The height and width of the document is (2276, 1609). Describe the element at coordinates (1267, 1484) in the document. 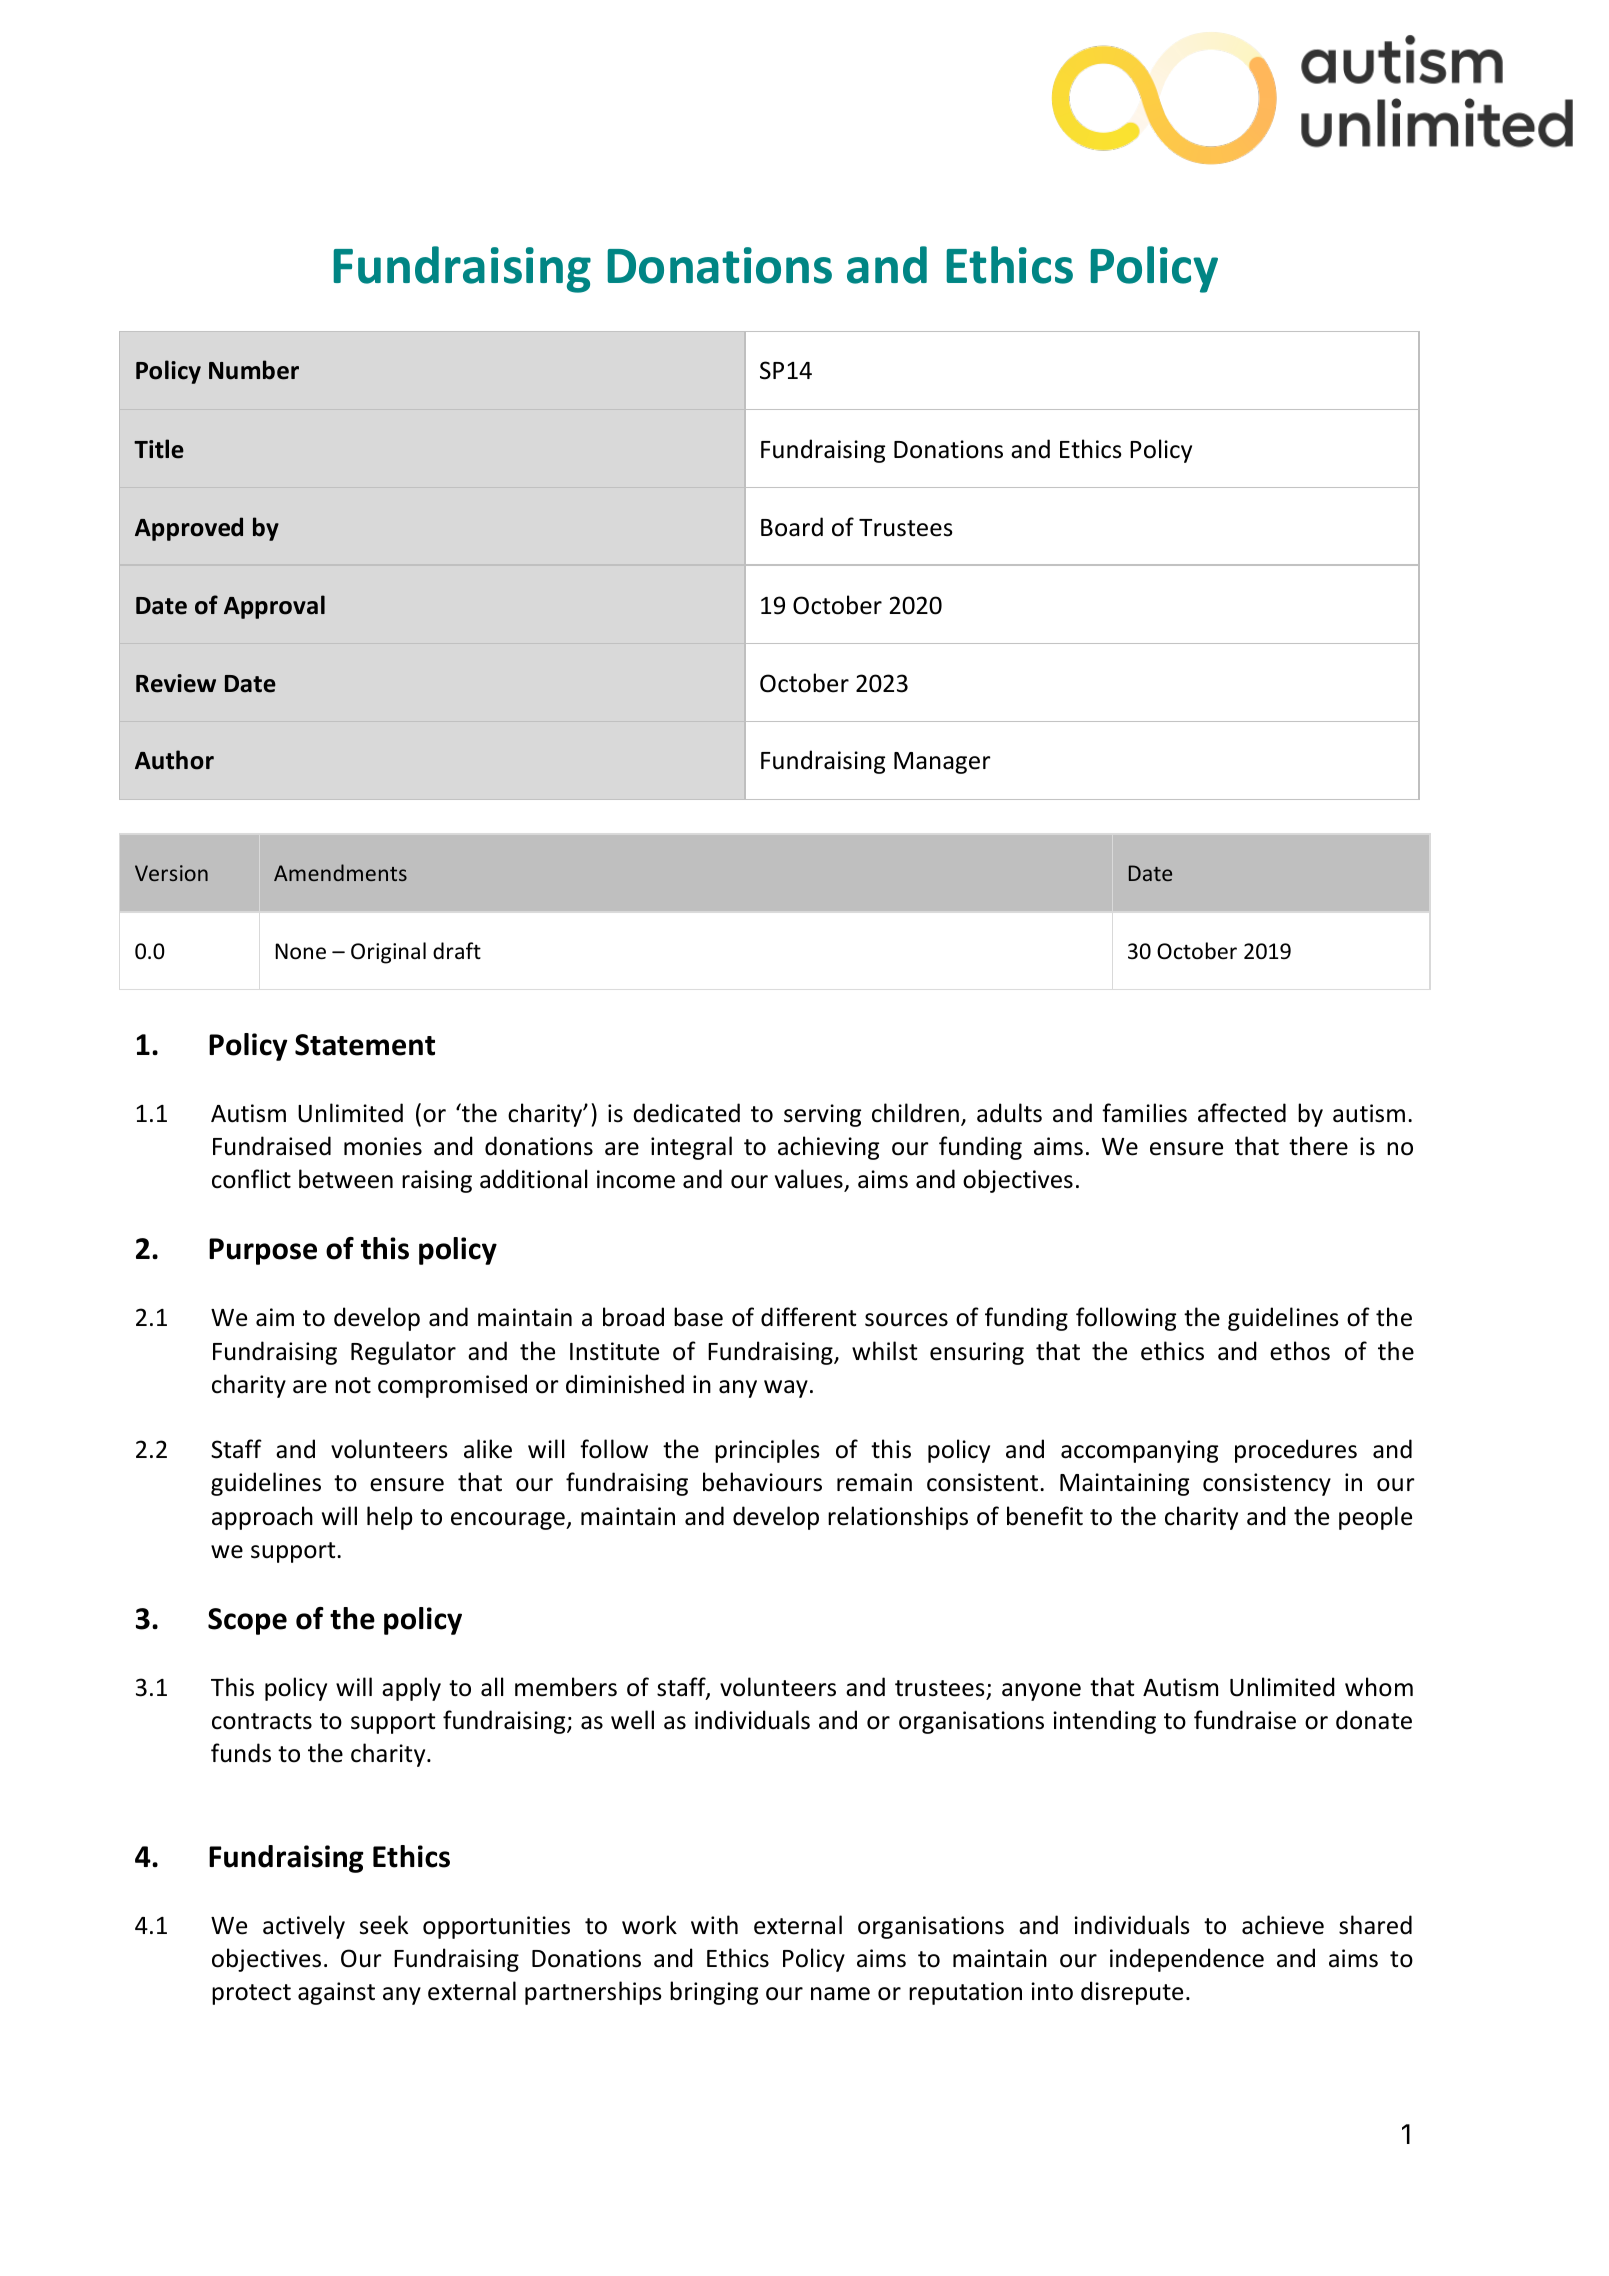

I see `consistency` at that location.
